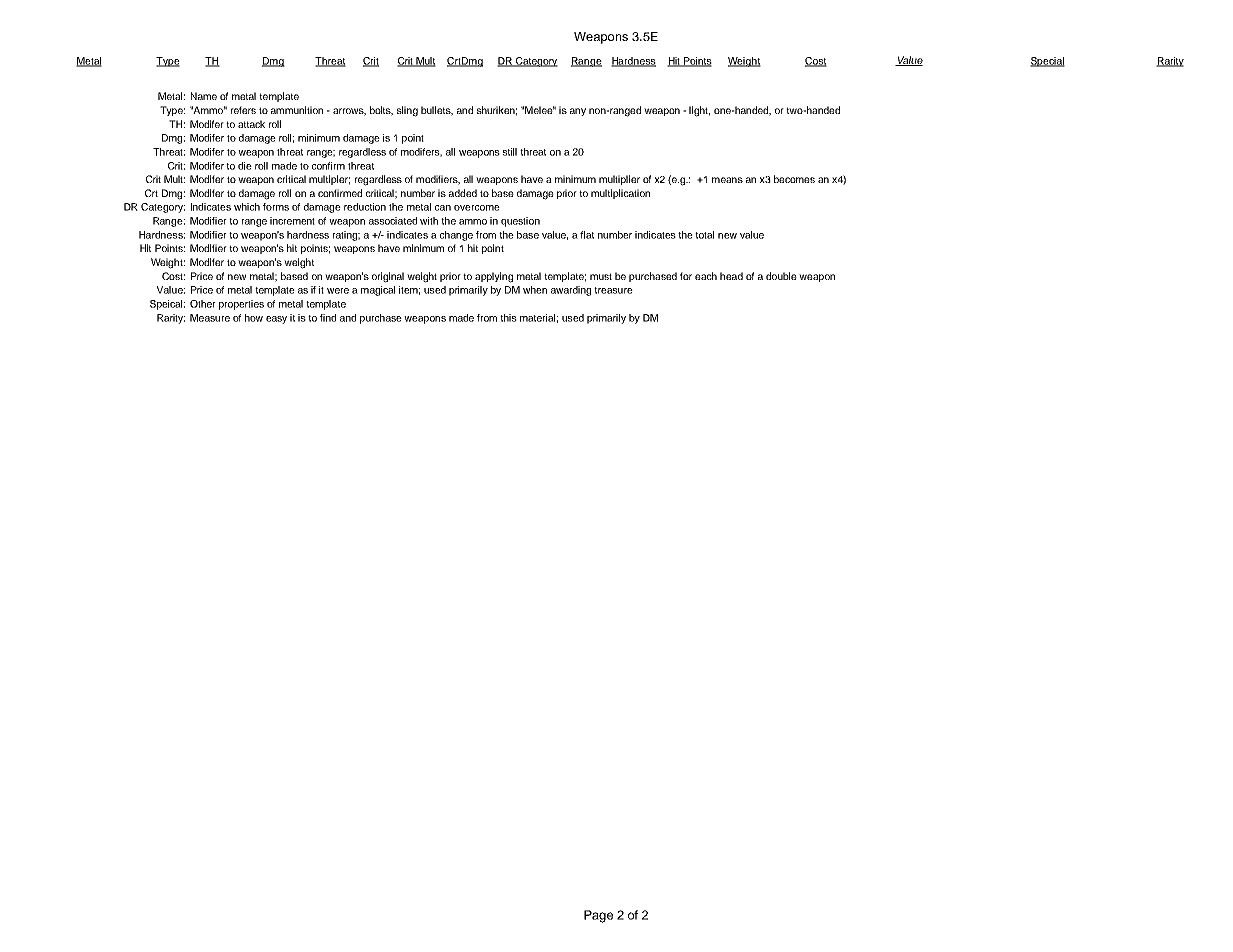 Image resolution: width=1233 pixels, height=952 pixels. Describe the element at coordinates (1047, 62) in the page. I see `Special` at that location.
